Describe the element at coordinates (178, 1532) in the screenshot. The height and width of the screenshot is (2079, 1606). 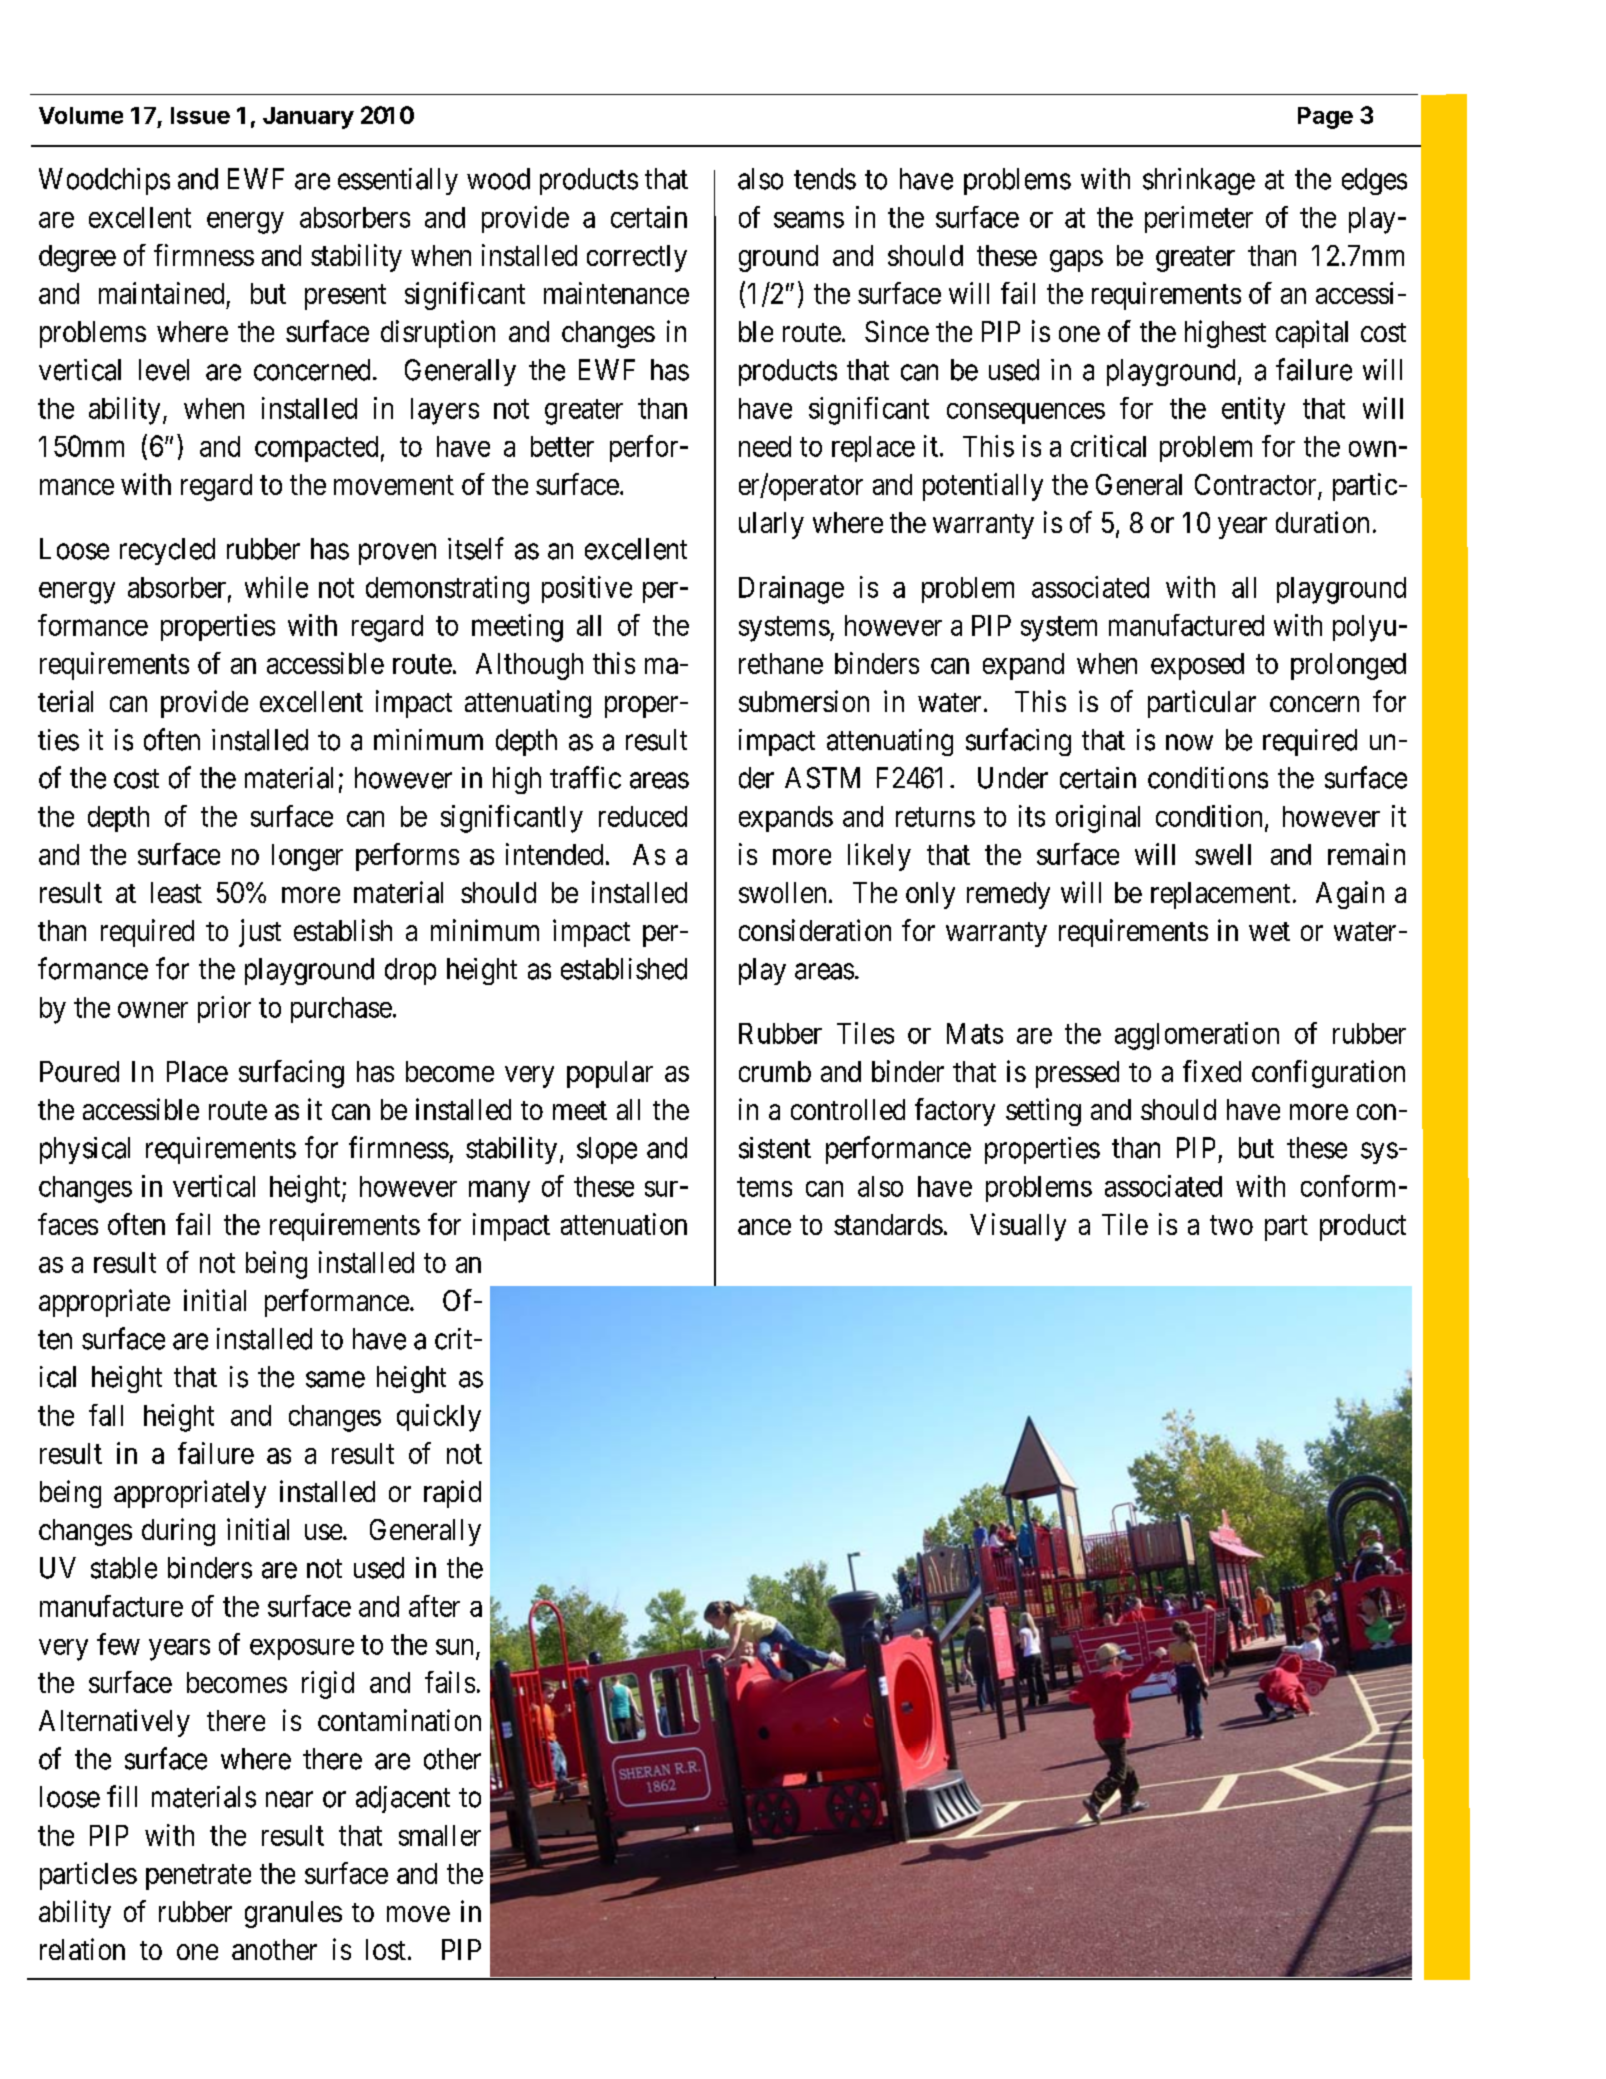
I see `during` at that location.
